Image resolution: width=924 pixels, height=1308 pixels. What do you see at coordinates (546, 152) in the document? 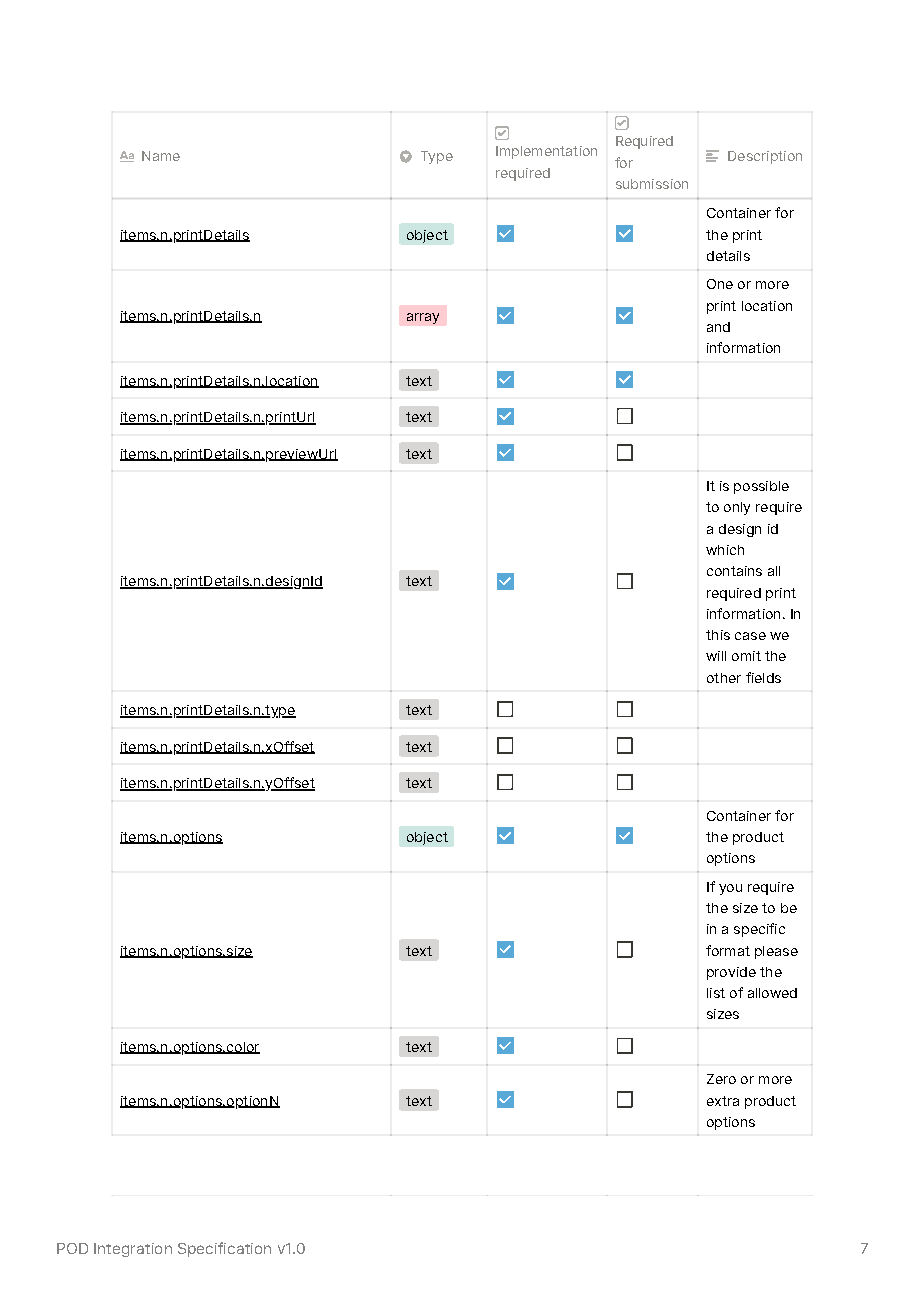
I see `Implementation` at bounding box center [546, 152].
